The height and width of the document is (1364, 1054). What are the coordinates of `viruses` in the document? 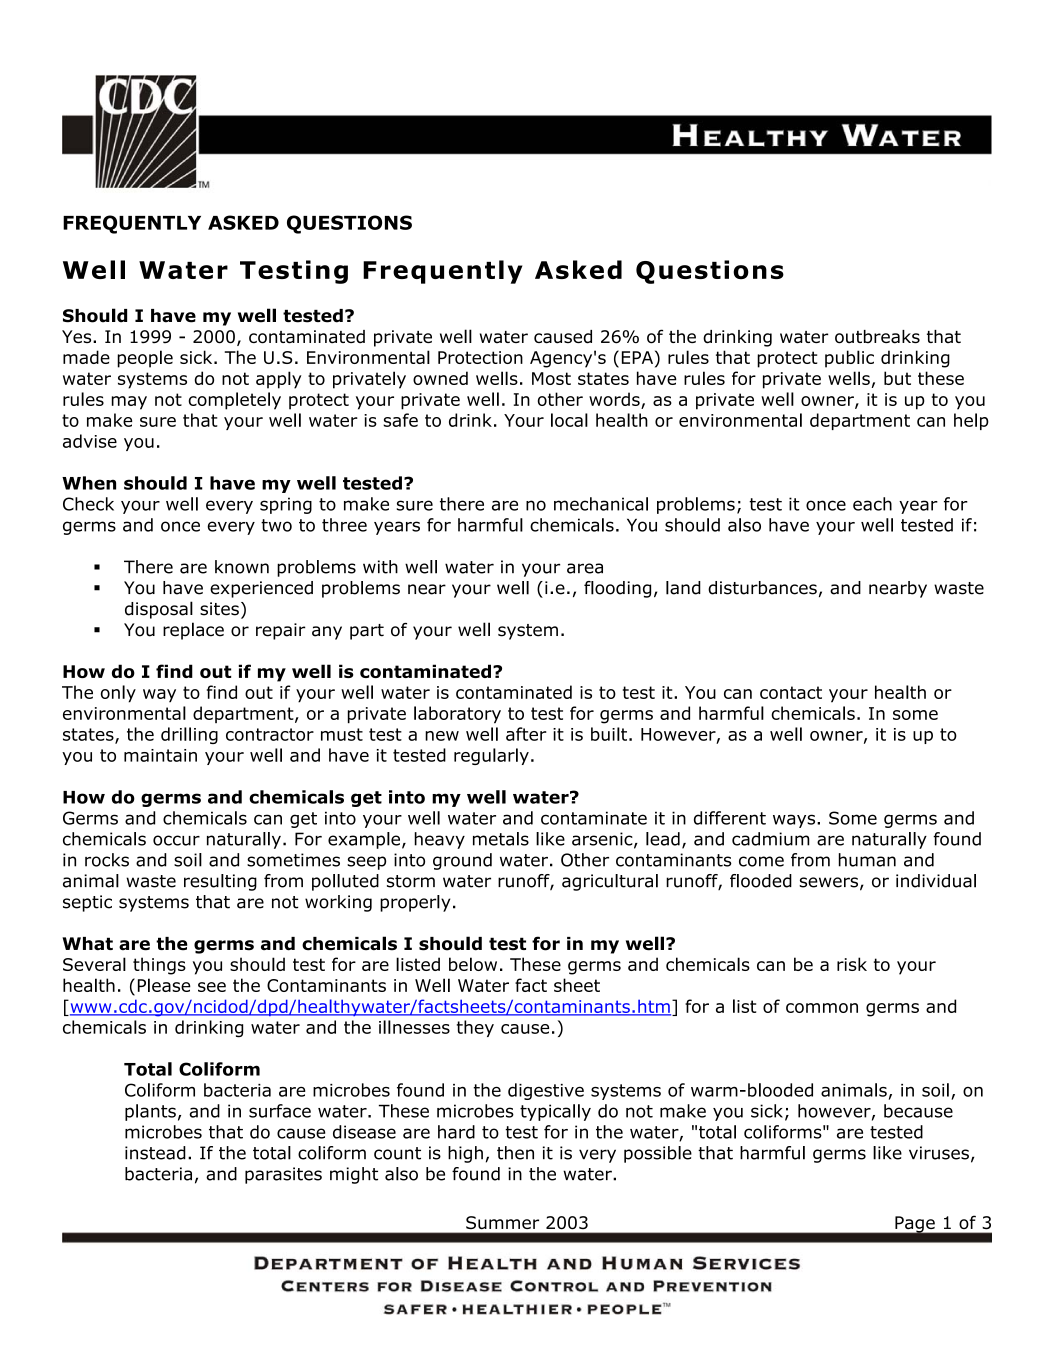 It's located at (939, 1153).
